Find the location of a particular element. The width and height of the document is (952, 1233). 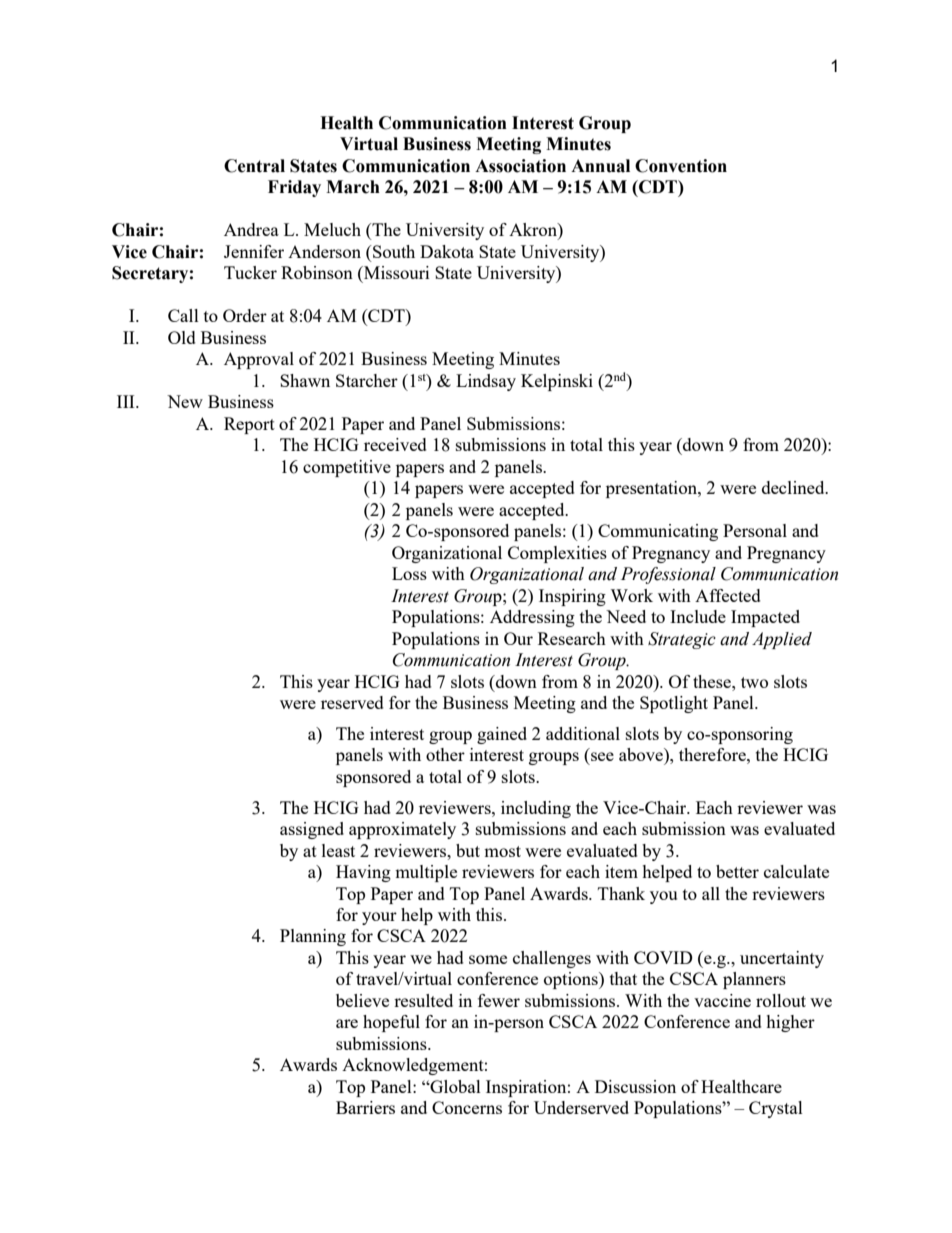

Central is located at coordinates (254, 166).
